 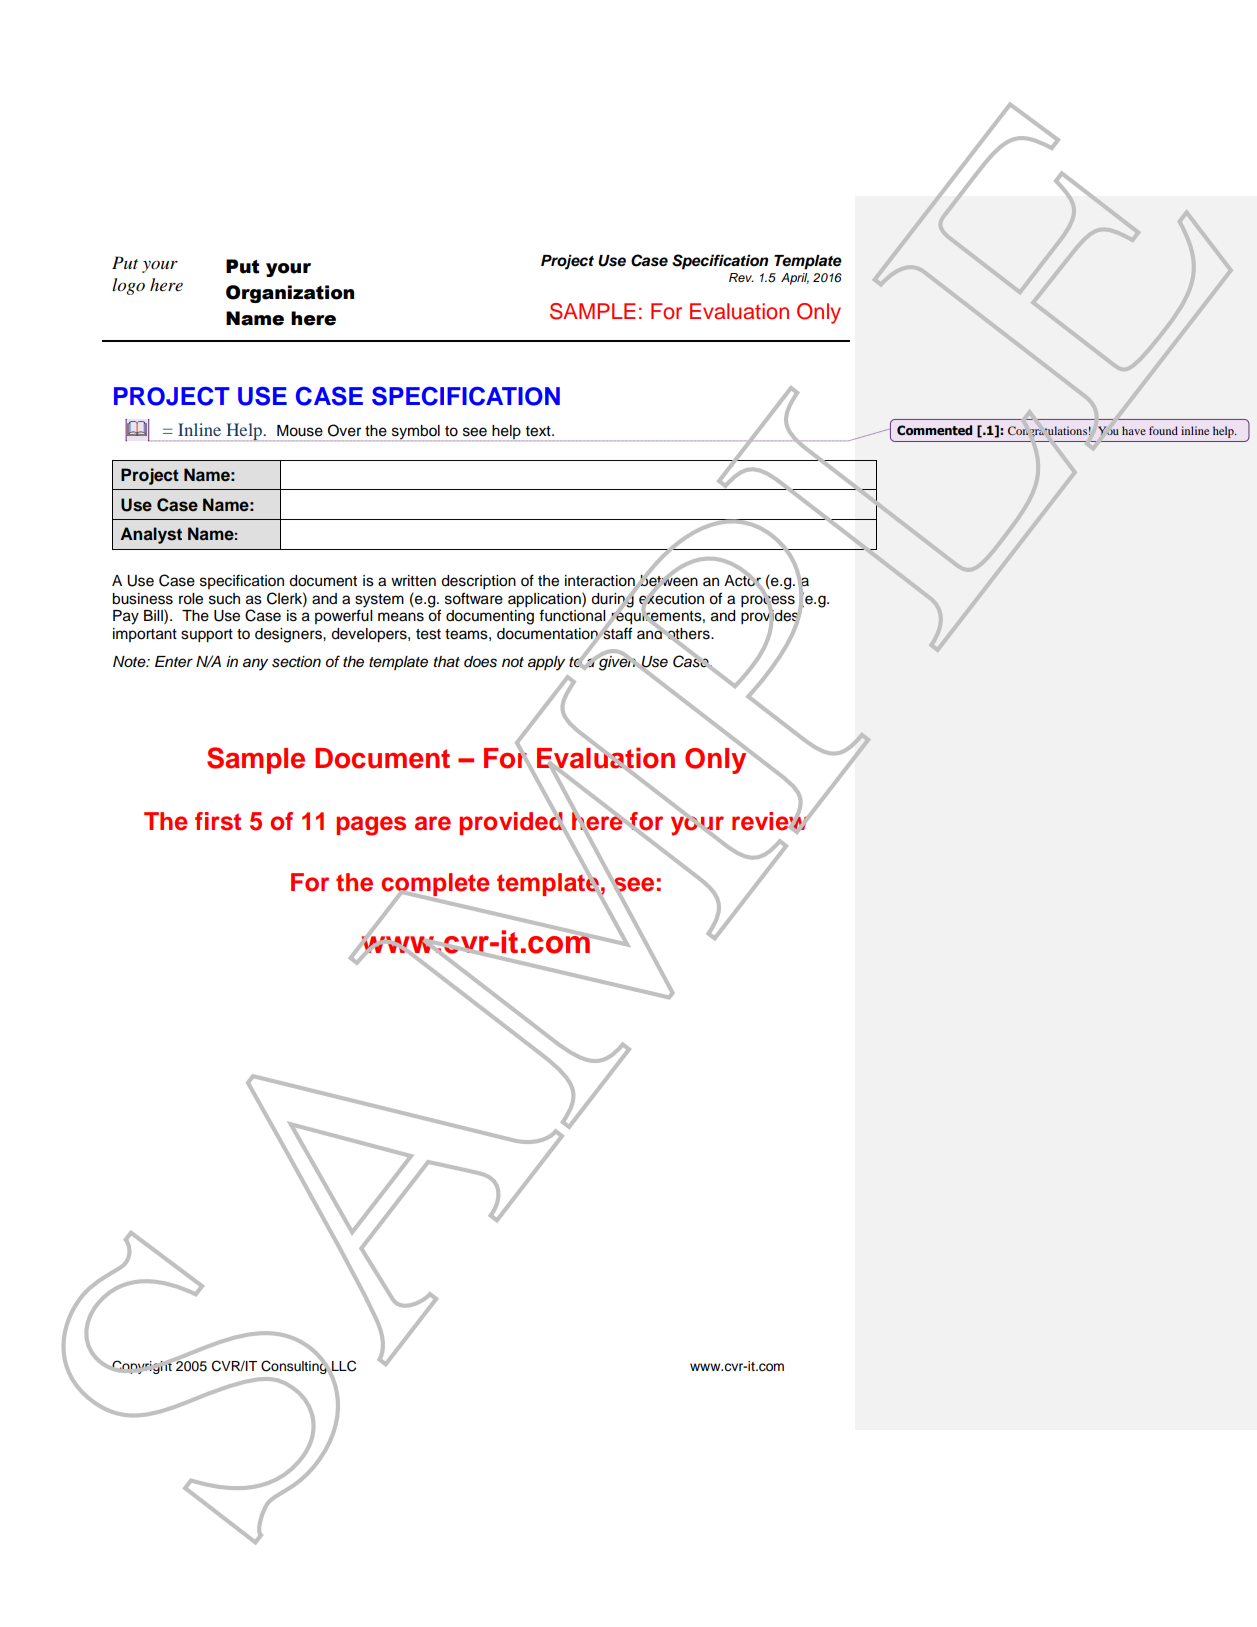 I want to click on Organization, so click(x=290, y=294).
